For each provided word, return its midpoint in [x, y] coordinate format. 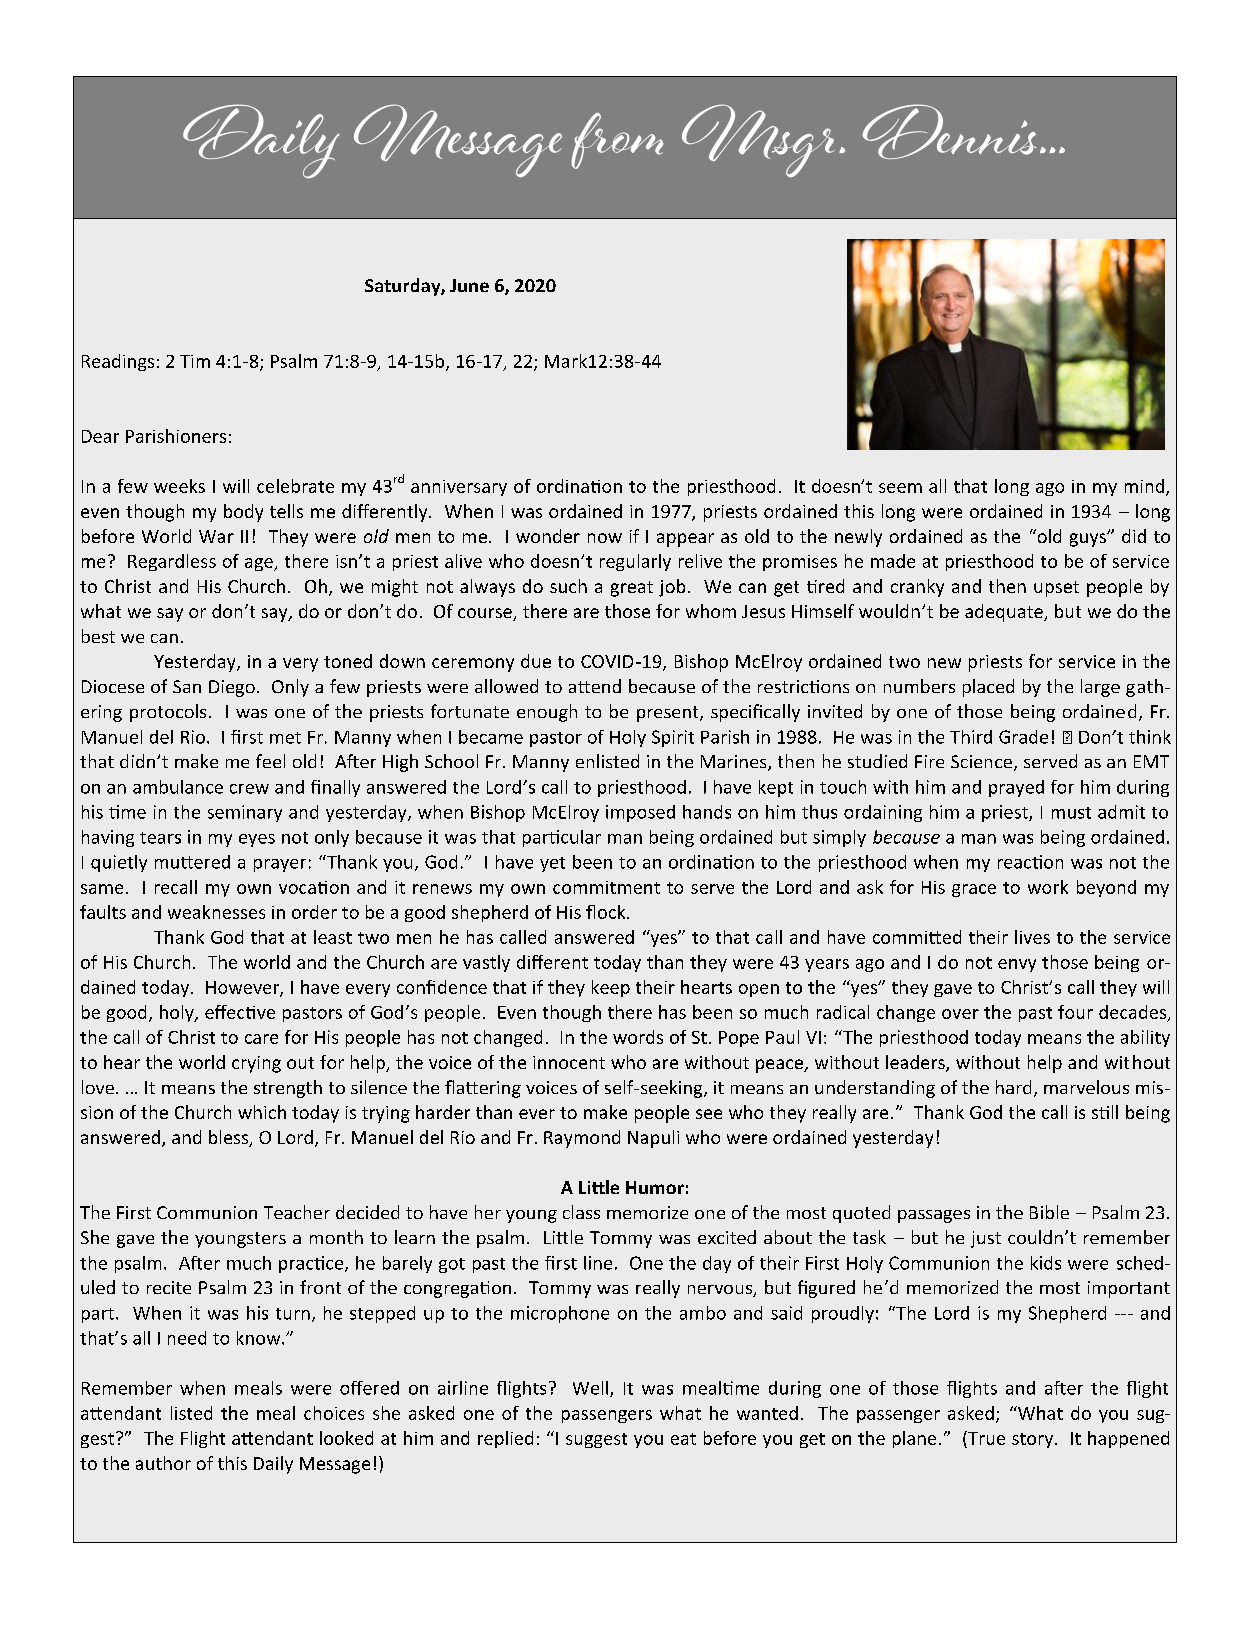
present [669, 714]
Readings [118, 362]
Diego [232, 688]
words [638, 1037]
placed [988, 688]
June [469, 285]
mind [1144, 486]
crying [256, 1064]
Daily [273, 1465]
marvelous [1086, 1087]
